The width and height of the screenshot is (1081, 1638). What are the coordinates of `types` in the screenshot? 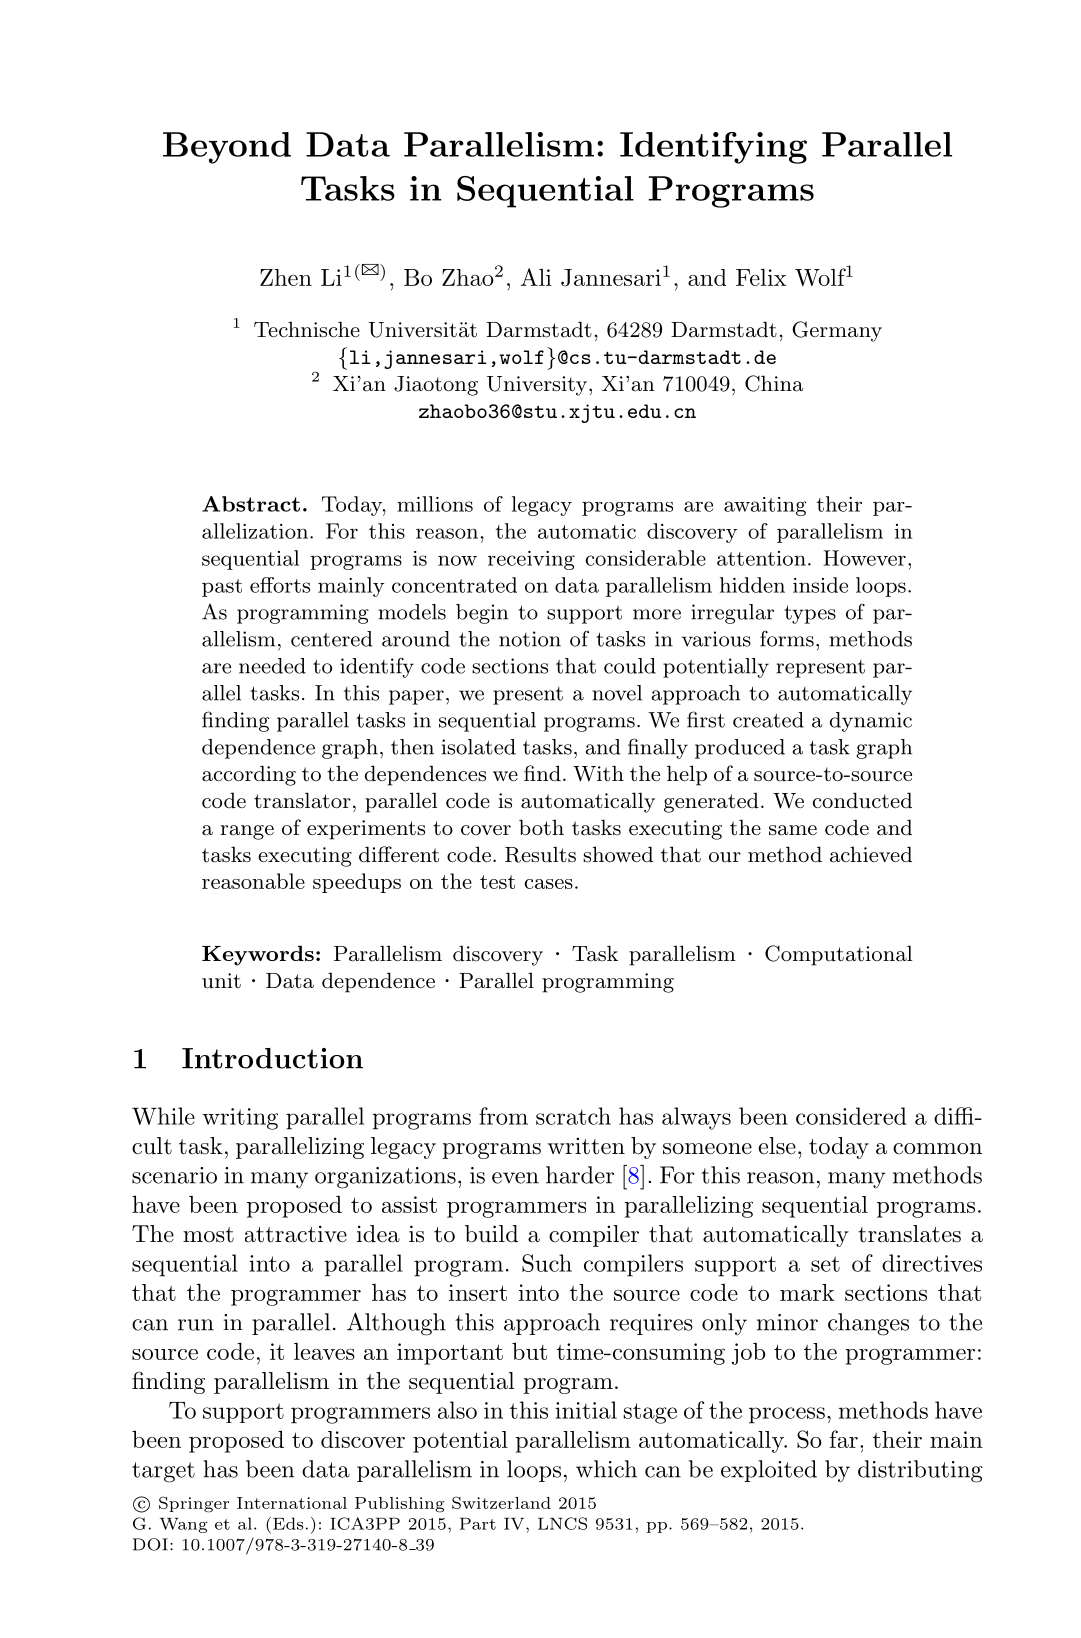 It's located at (810, 614).
